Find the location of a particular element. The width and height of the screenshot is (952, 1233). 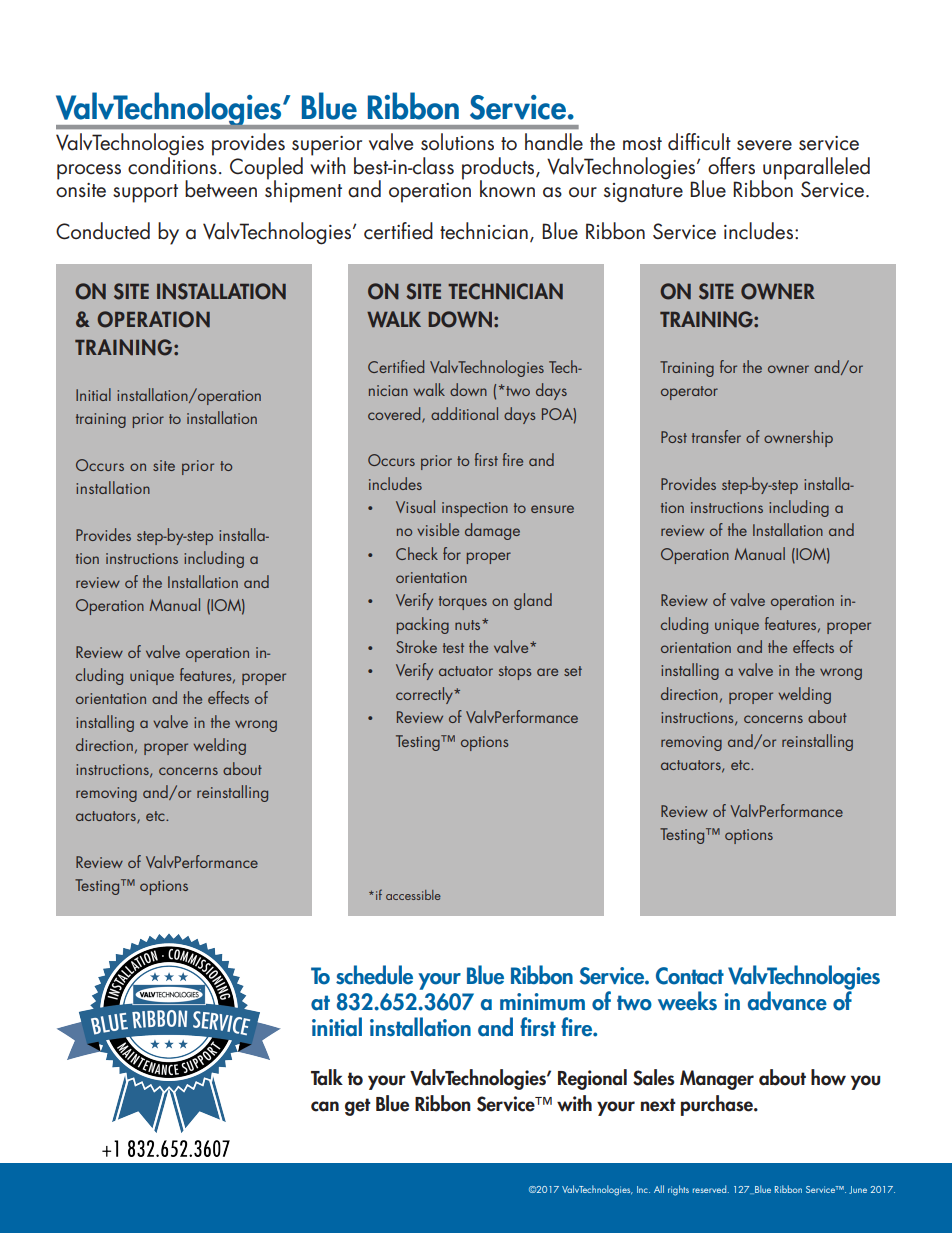

between is located at coordinates (221, 189).
